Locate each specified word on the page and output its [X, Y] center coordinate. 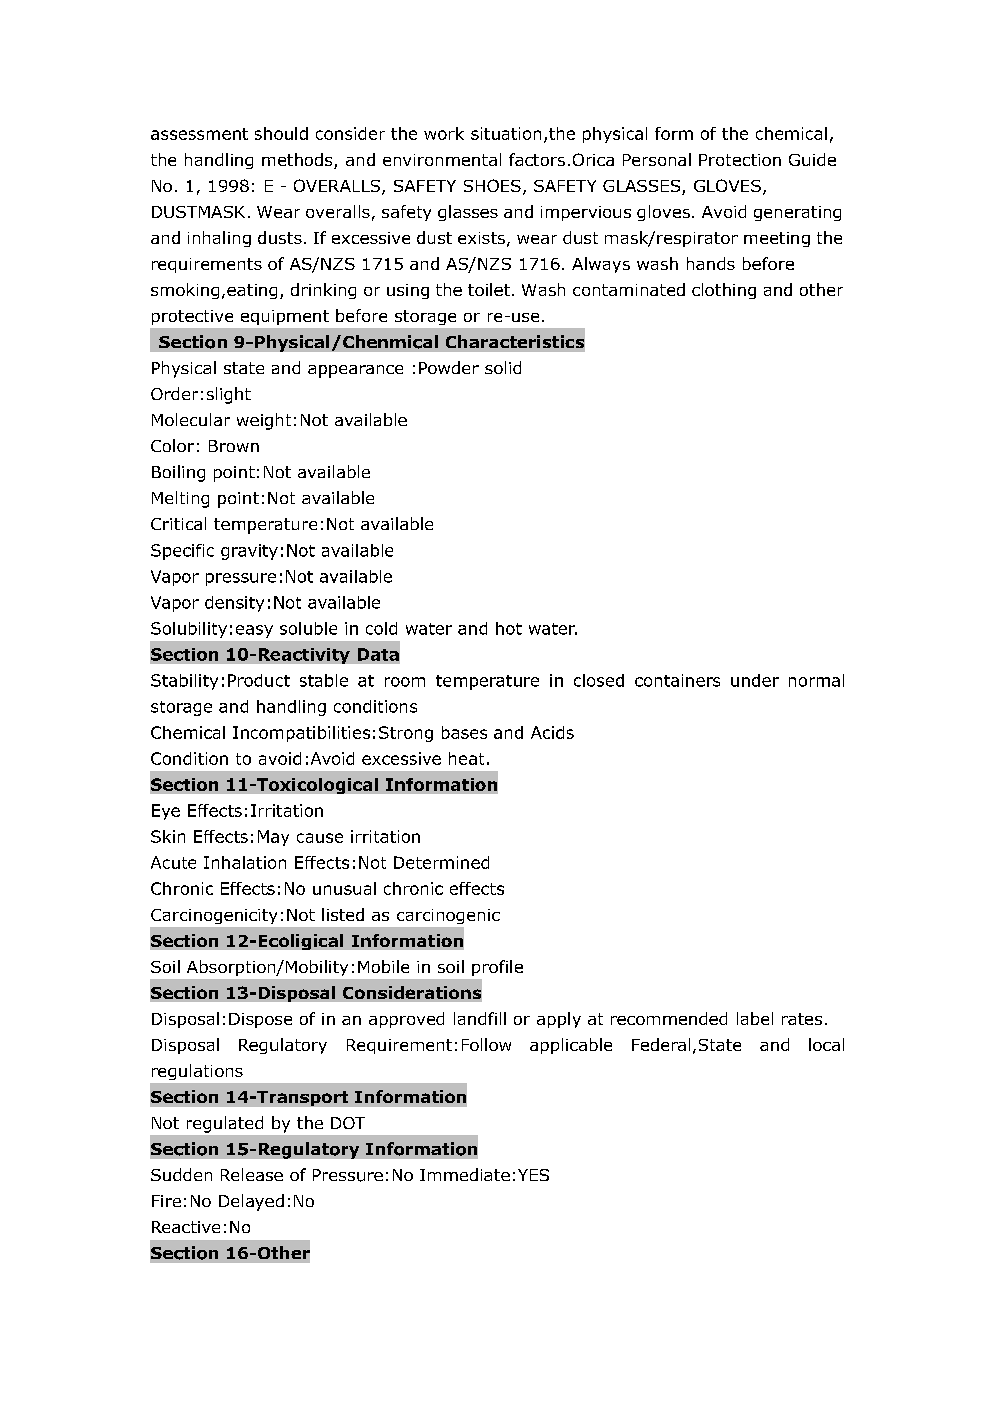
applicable [571, 1046]
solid [503, 367]
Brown [234, 446]
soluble [308, 628]
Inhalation [245, 862]
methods [298, 161]
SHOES [492, 185]
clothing [724, 291]
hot [509, 628]
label [755, 1018]
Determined [441, 862]
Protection [740, 160]
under [755, 680]
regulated [225, 1124]
